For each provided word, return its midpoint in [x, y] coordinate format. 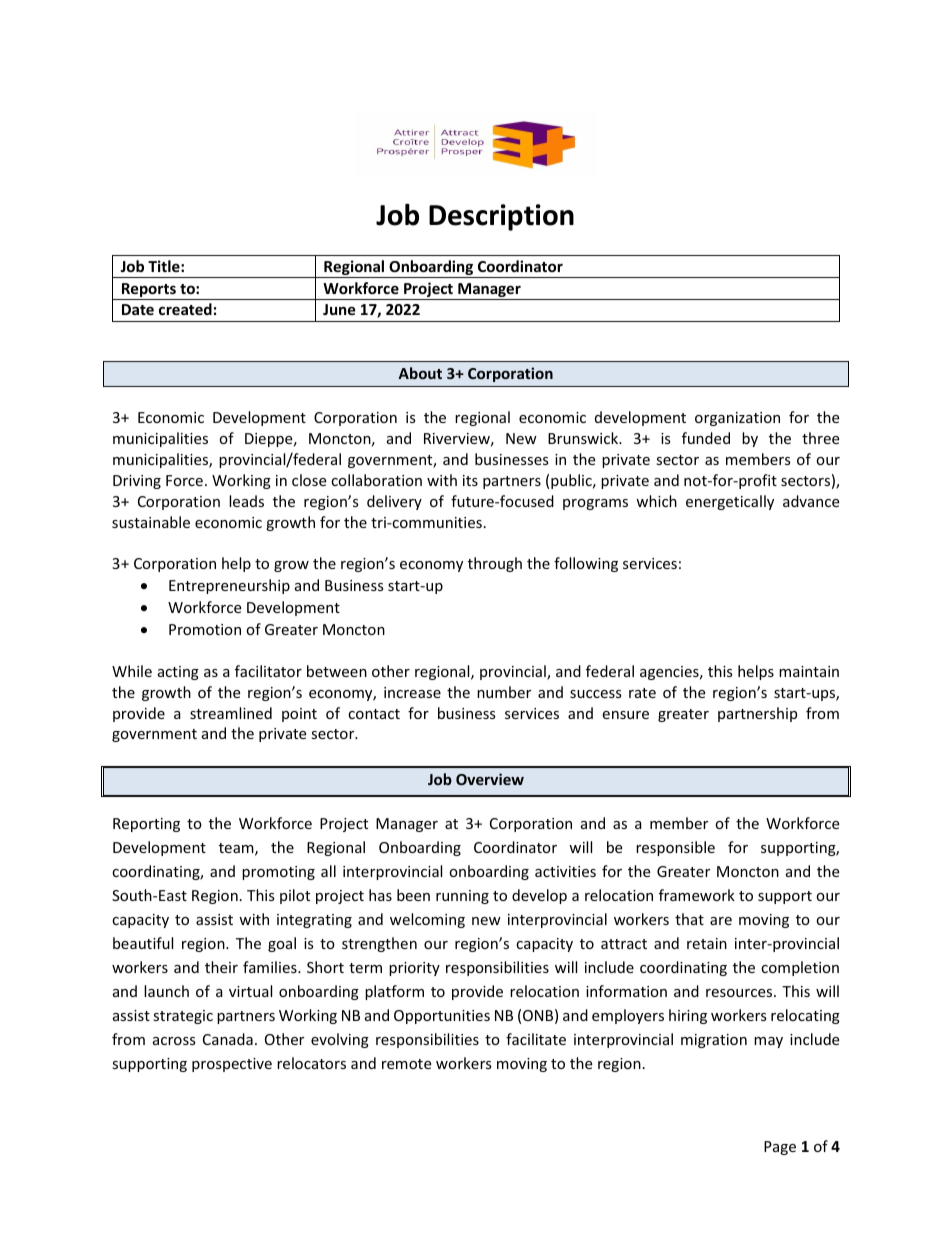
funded [706, 438]
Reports [148, 291]
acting [178, 673]
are [721, 921]
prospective [232, 1065]
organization [737, 419]
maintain [809, 671]
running [462, 897]
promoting [278, 873]
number [504, 692]
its [470, 480]
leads [246, 501]
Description [501, 217]
